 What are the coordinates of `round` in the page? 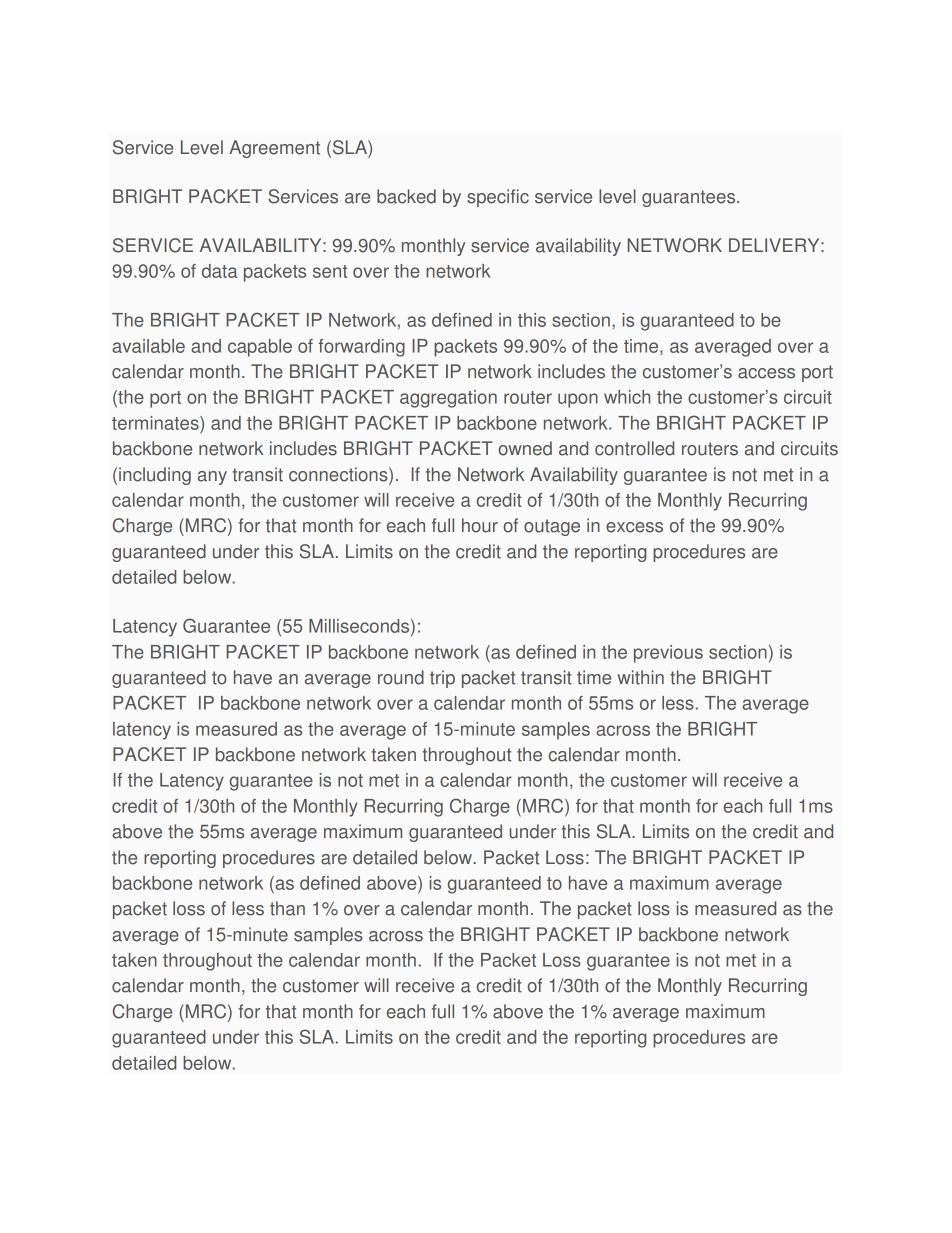 It's located at (401, 677).
